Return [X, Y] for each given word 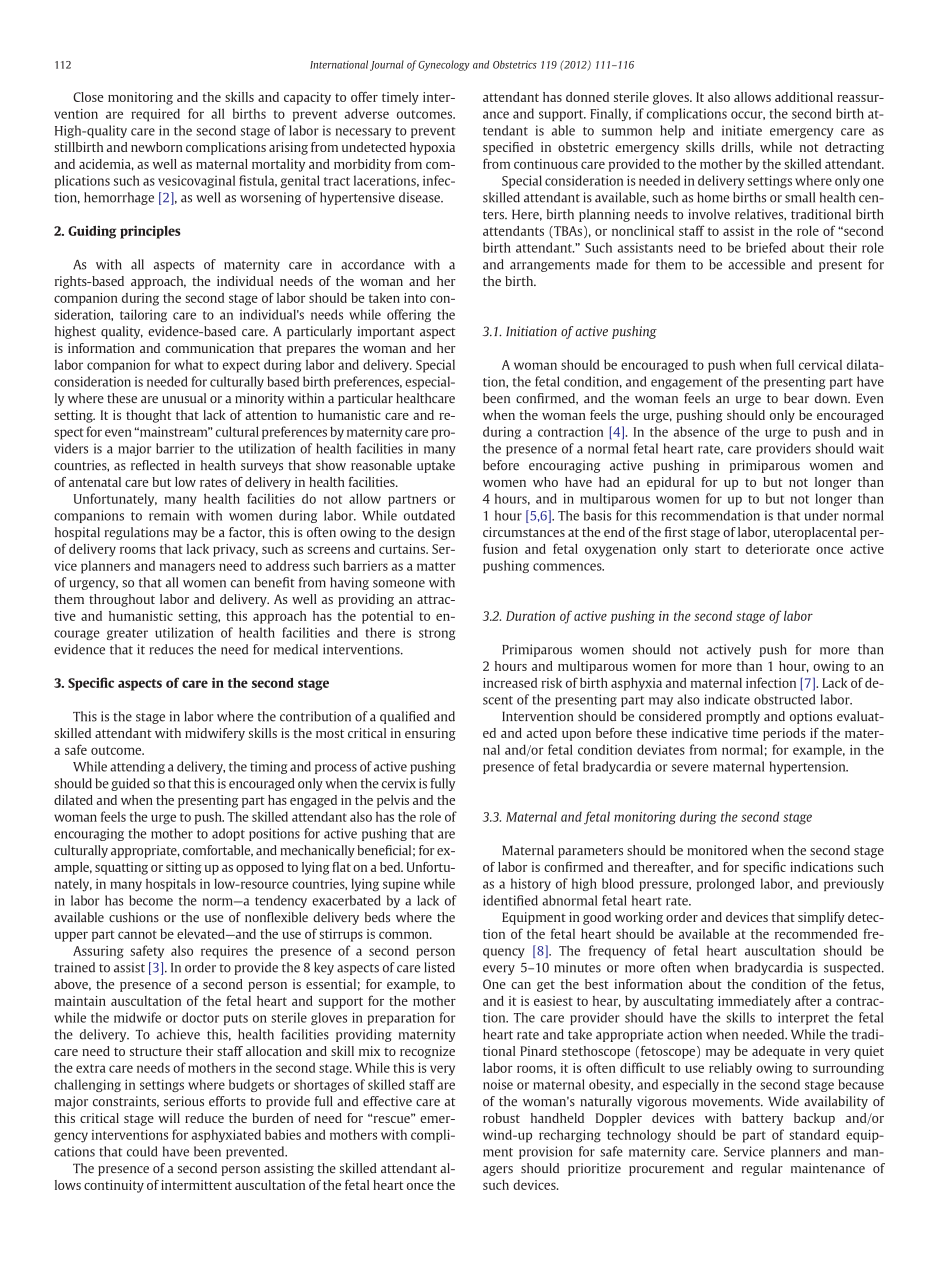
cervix [399, 783]
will [169, 1118]
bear [796, 398]
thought [148, 416]
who [545, 482]
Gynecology [444, 65]
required [155, 115]
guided [130, 784]
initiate [742, 130]
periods [784, 734]
